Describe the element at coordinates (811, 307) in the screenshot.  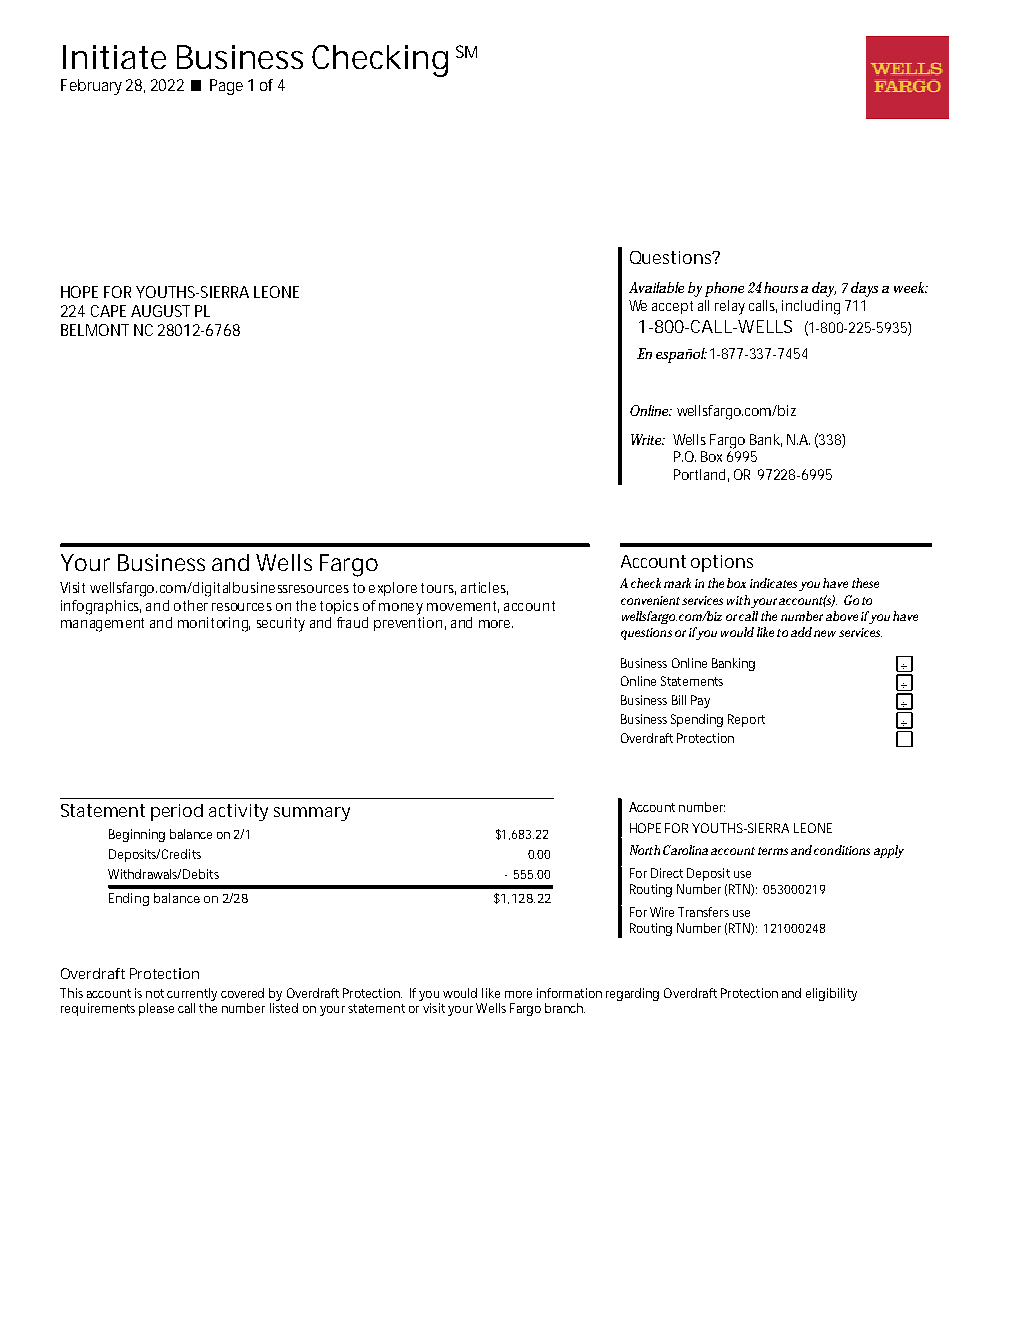
I see `including` at that location.
